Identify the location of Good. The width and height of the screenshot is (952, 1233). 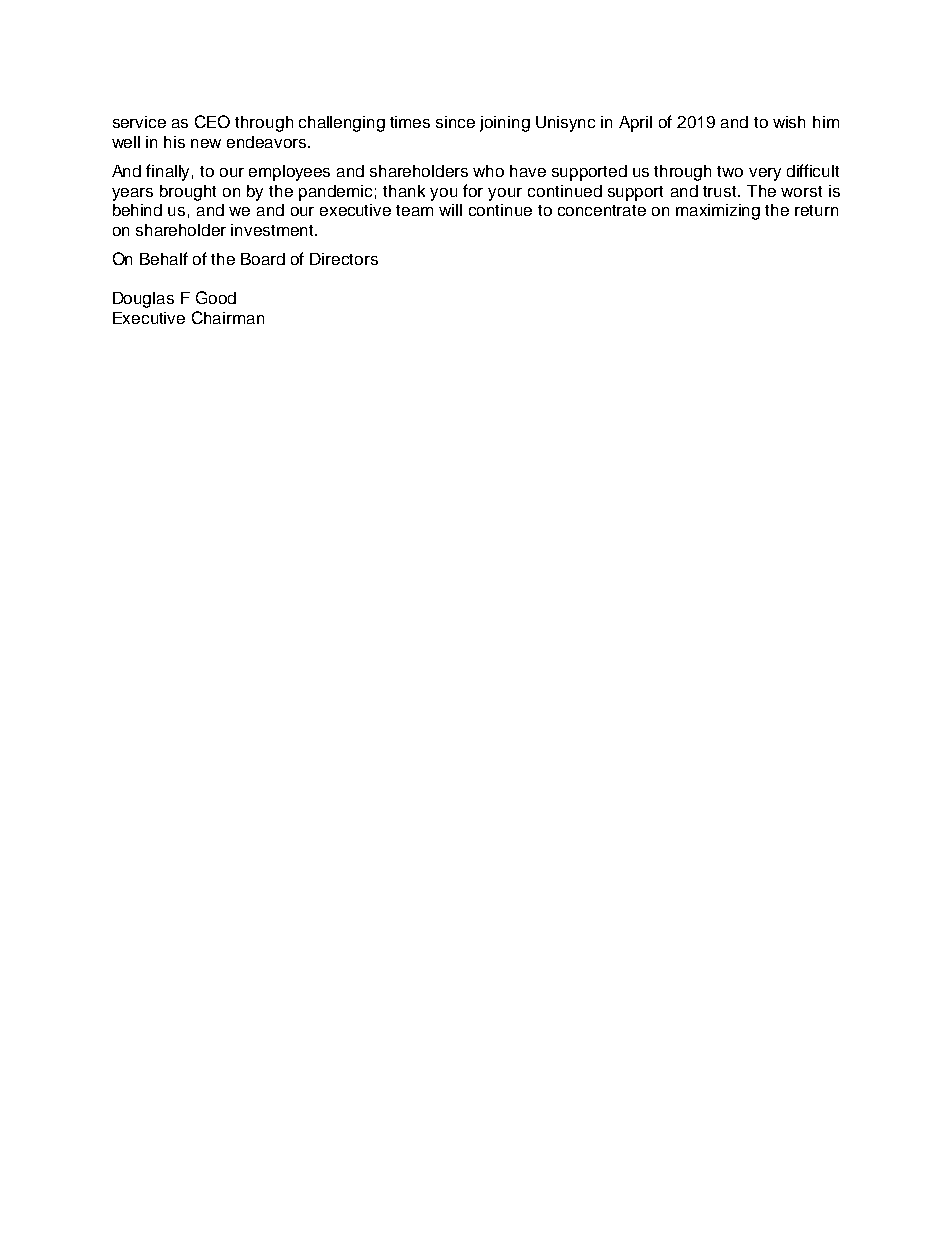
(216, 297).
